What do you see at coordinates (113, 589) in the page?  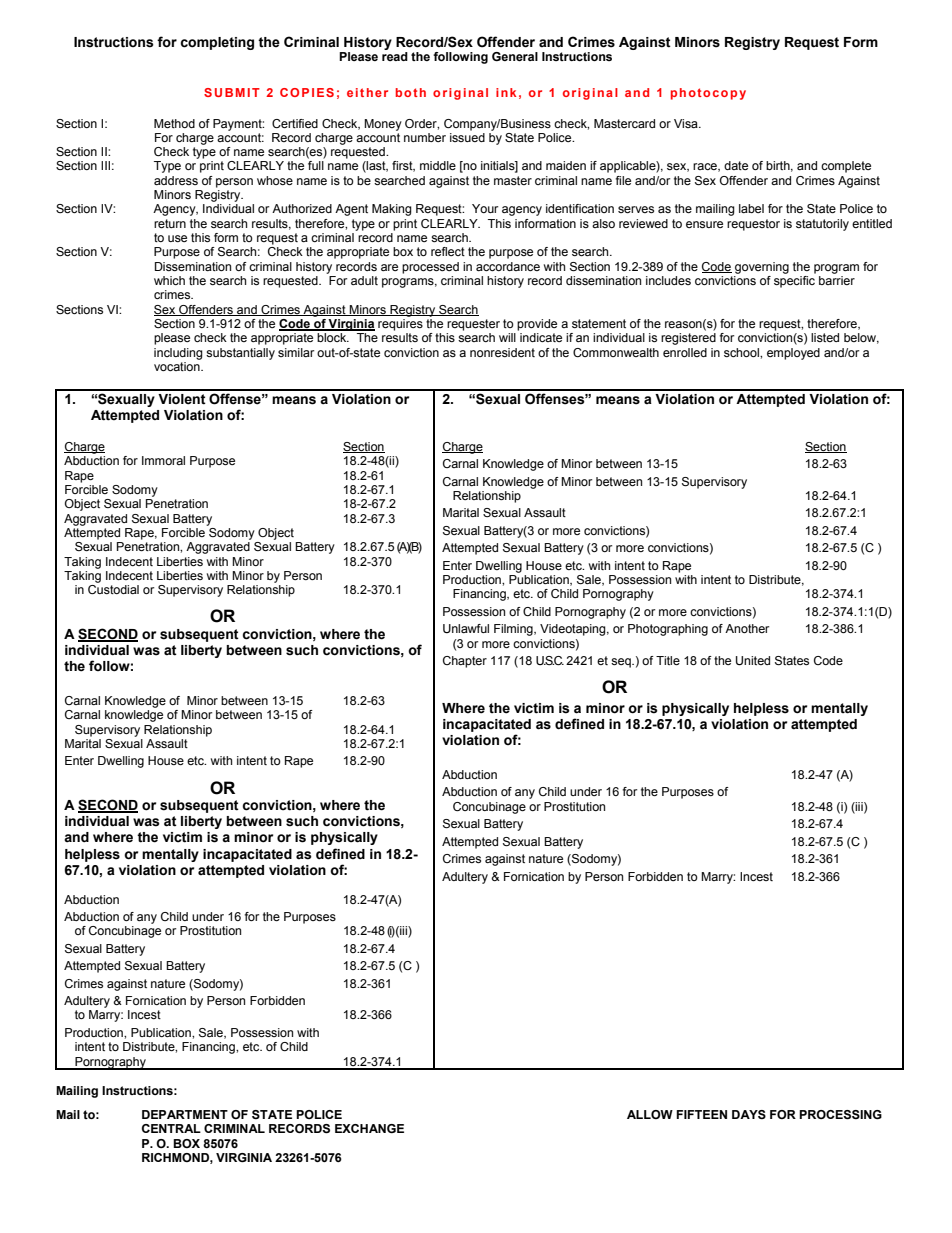 I see `Custodial` at bounding box center [113, 589].
